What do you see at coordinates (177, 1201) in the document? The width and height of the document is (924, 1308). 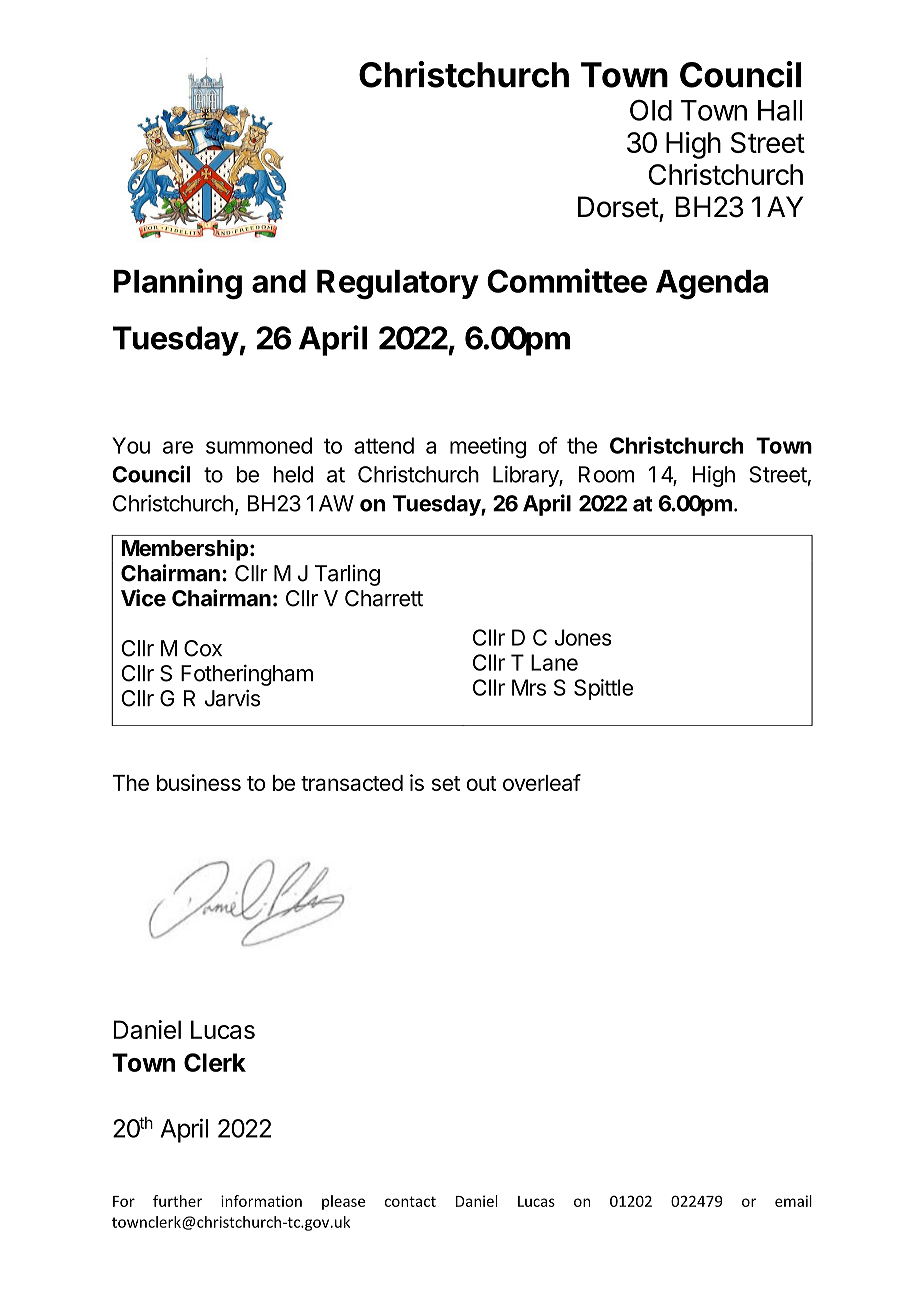 I see `further` at bounding box center [177, 1201].
